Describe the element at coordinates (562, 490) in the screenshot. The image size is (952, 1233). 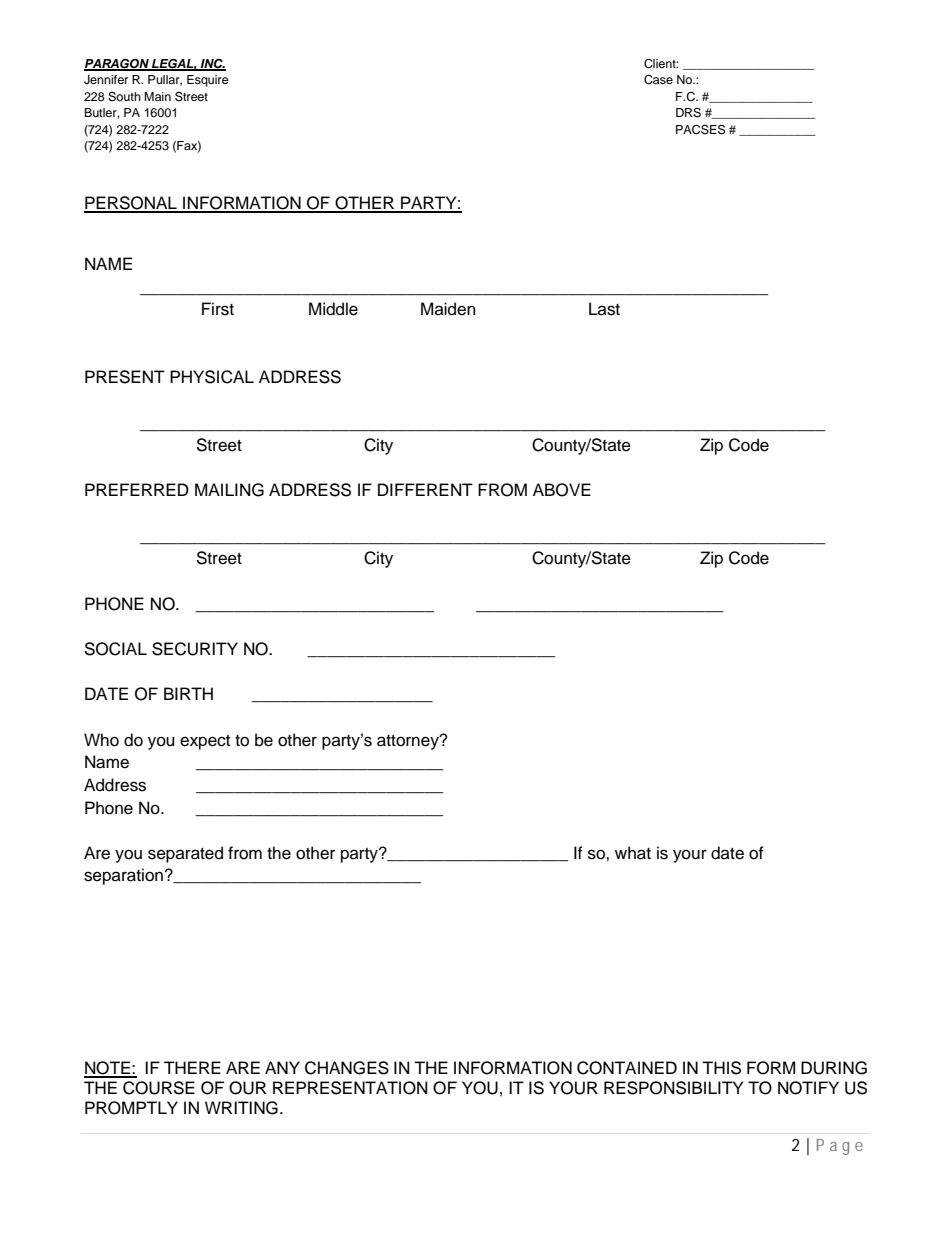
I see `ABOVE` at that location.
